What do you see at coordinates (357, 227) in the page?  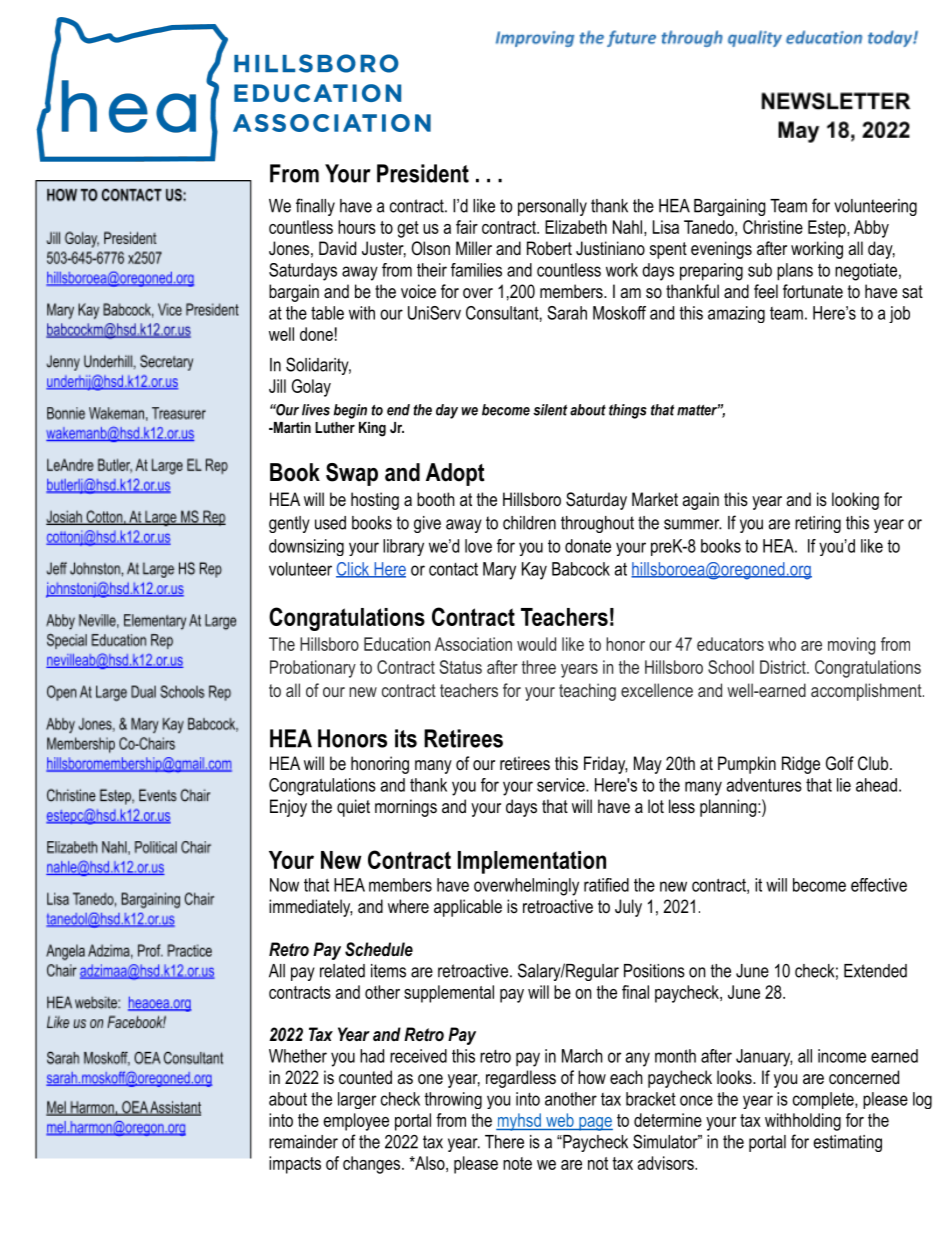 I see `hours` at bounding box center [357, 227].
